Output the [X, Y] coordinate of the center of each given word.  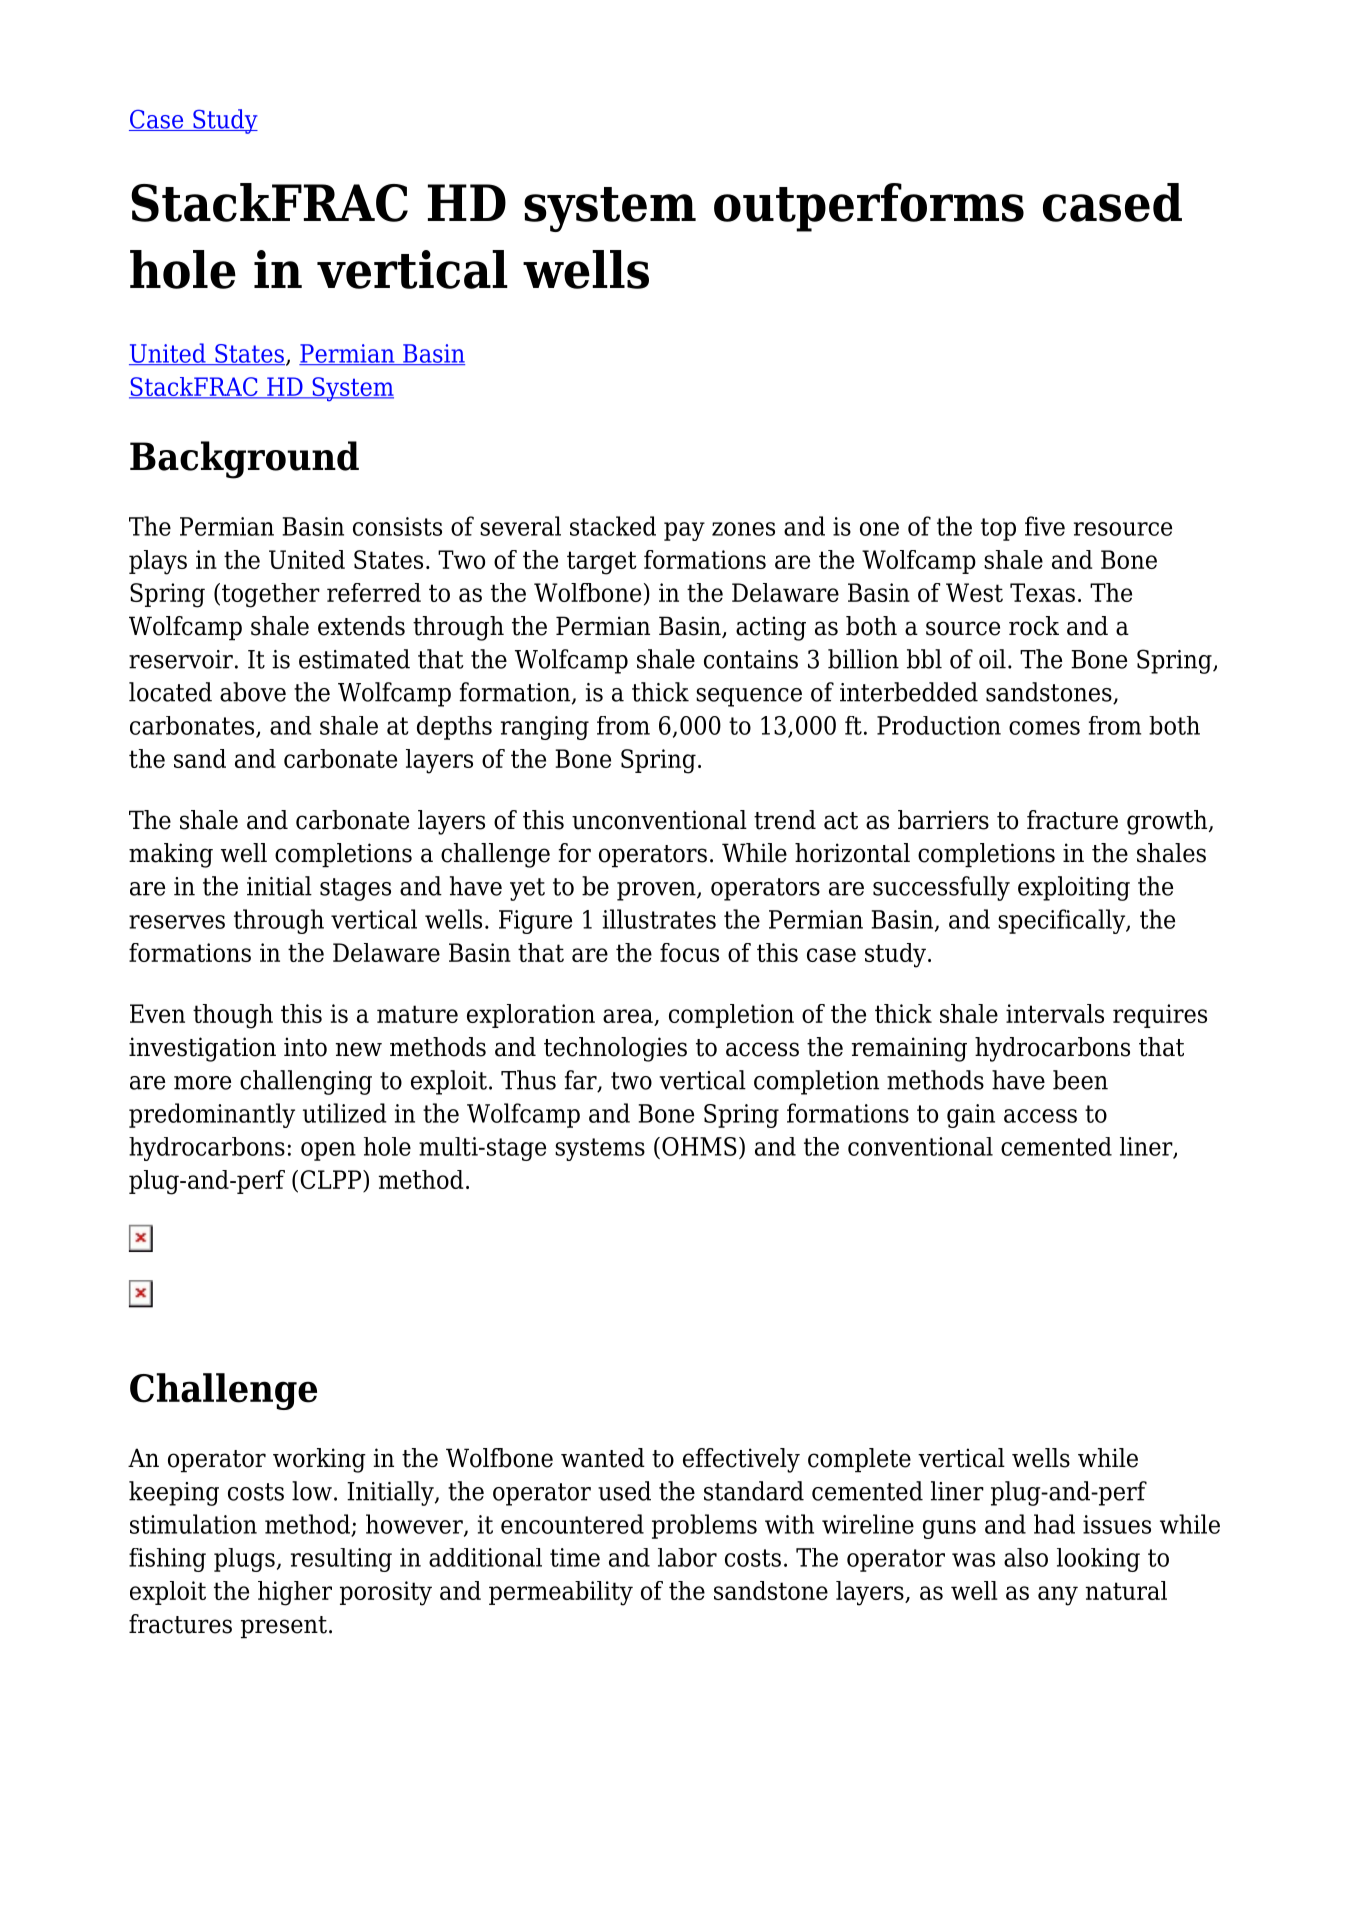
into [305, 1047]
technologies [615, 1049]
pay [684, 531]
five [1045, 526]
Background [244, 460]
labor [687, 1557]
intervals [1055, 1013]
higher [295, 1593]
